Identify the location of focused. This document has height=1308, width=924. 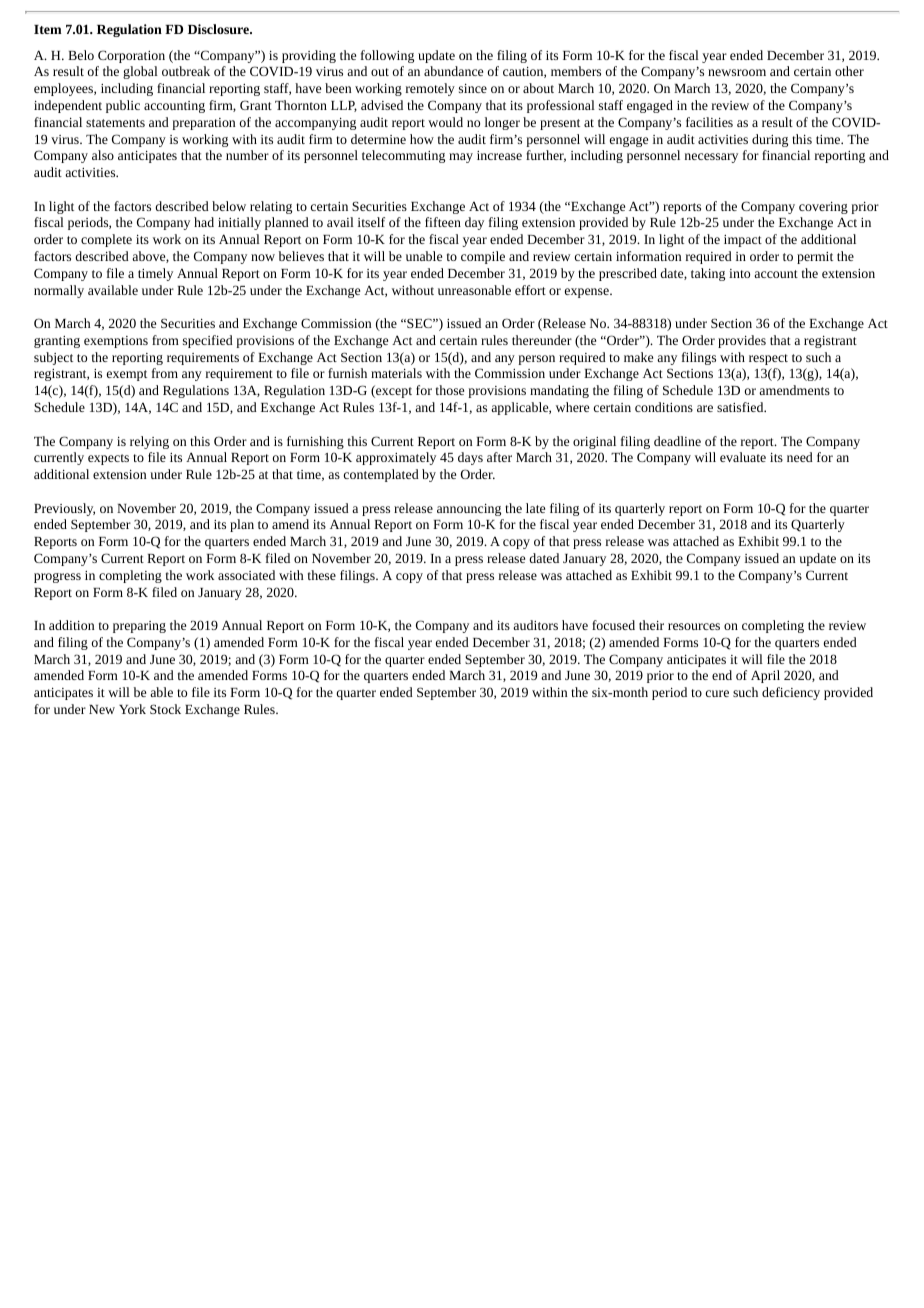
(613, 625).
